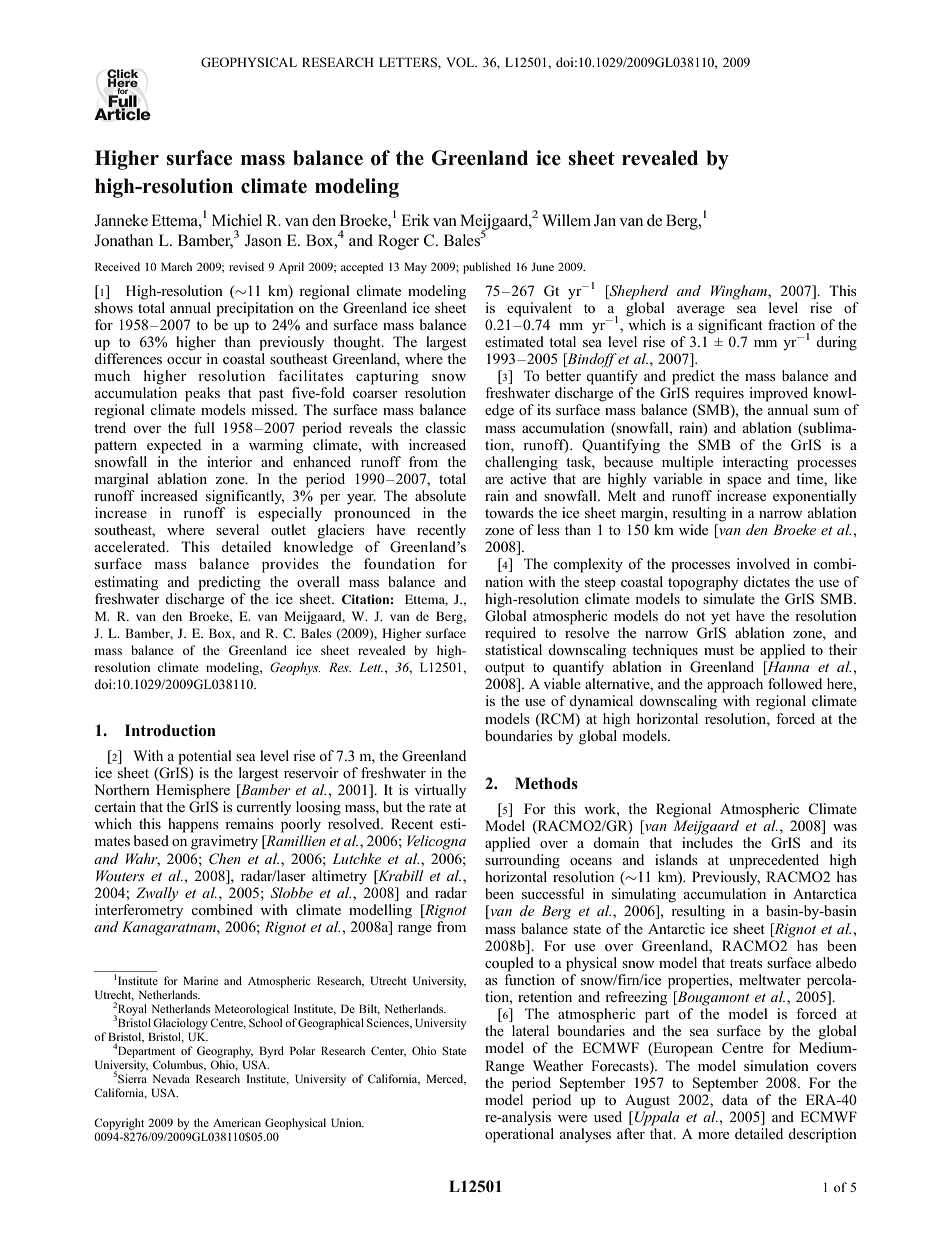  What do you see at coordinates (122, 113) in the screenshot?
I see `Article` at bounding box center [122, 113].
